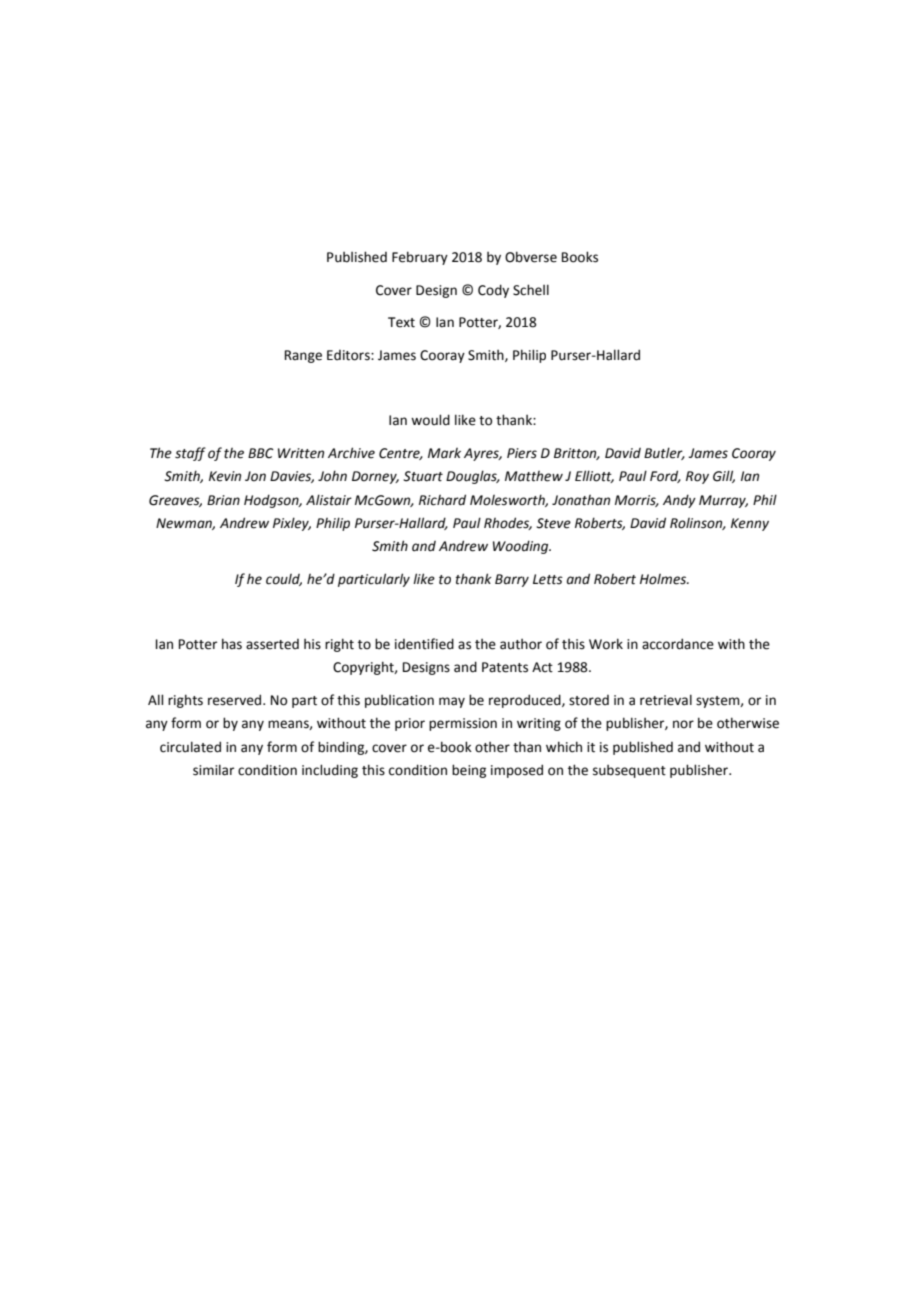 The height and width of the image is (1308, 924). I want to click on February, so click(420, 258).
